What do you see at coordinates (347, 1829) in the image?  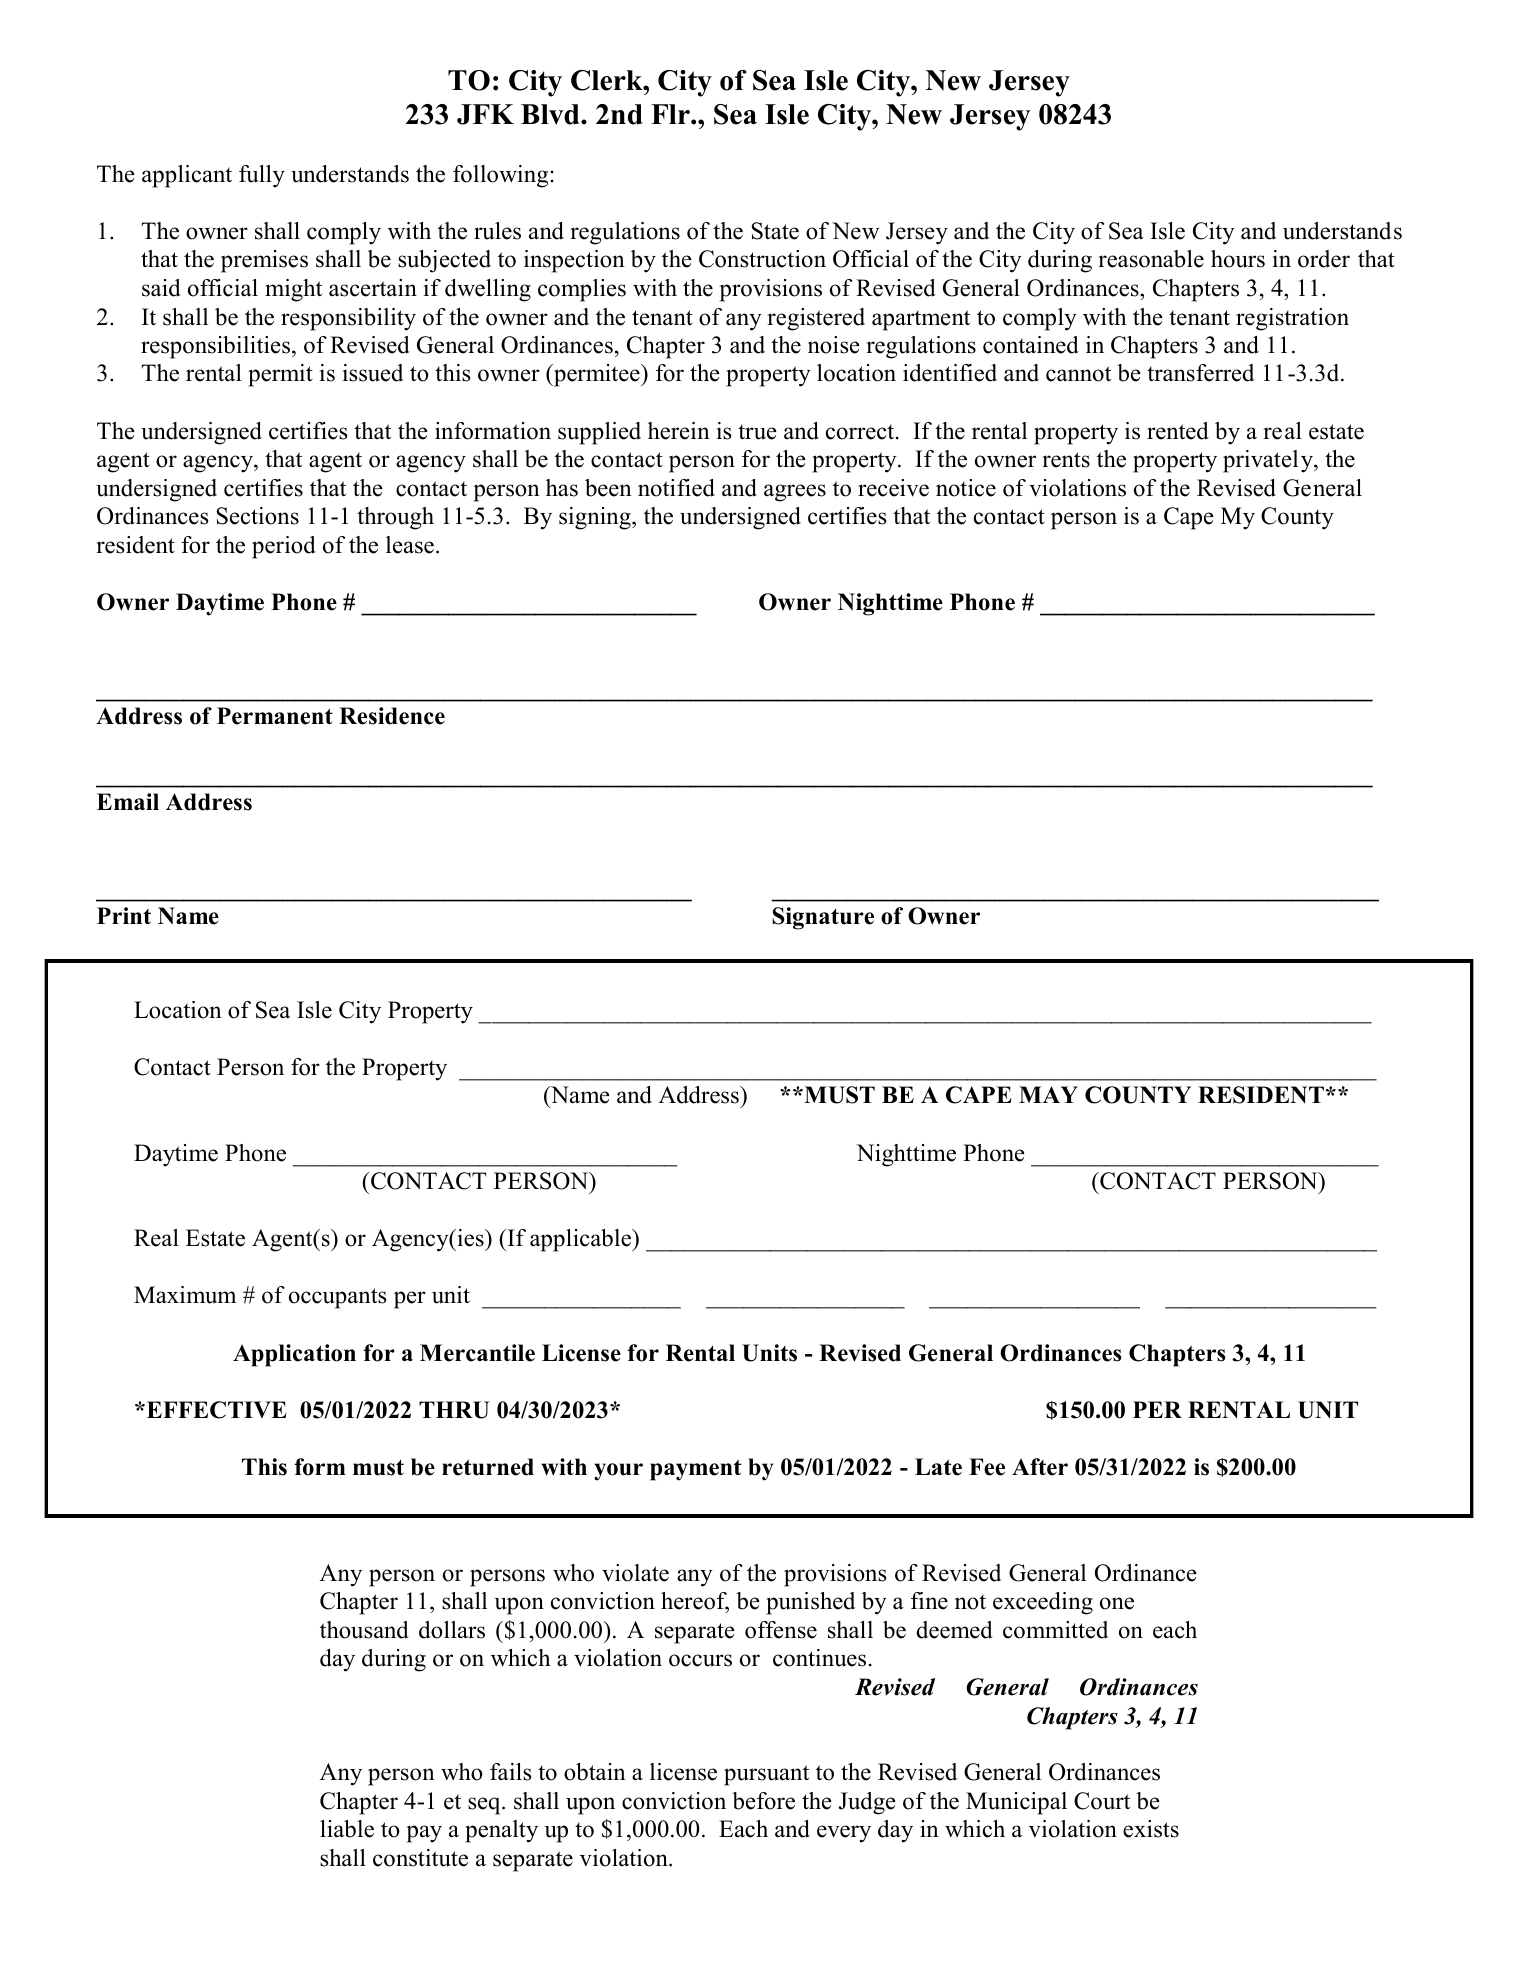 I see `liable` at bounding box center [347, 1829].
